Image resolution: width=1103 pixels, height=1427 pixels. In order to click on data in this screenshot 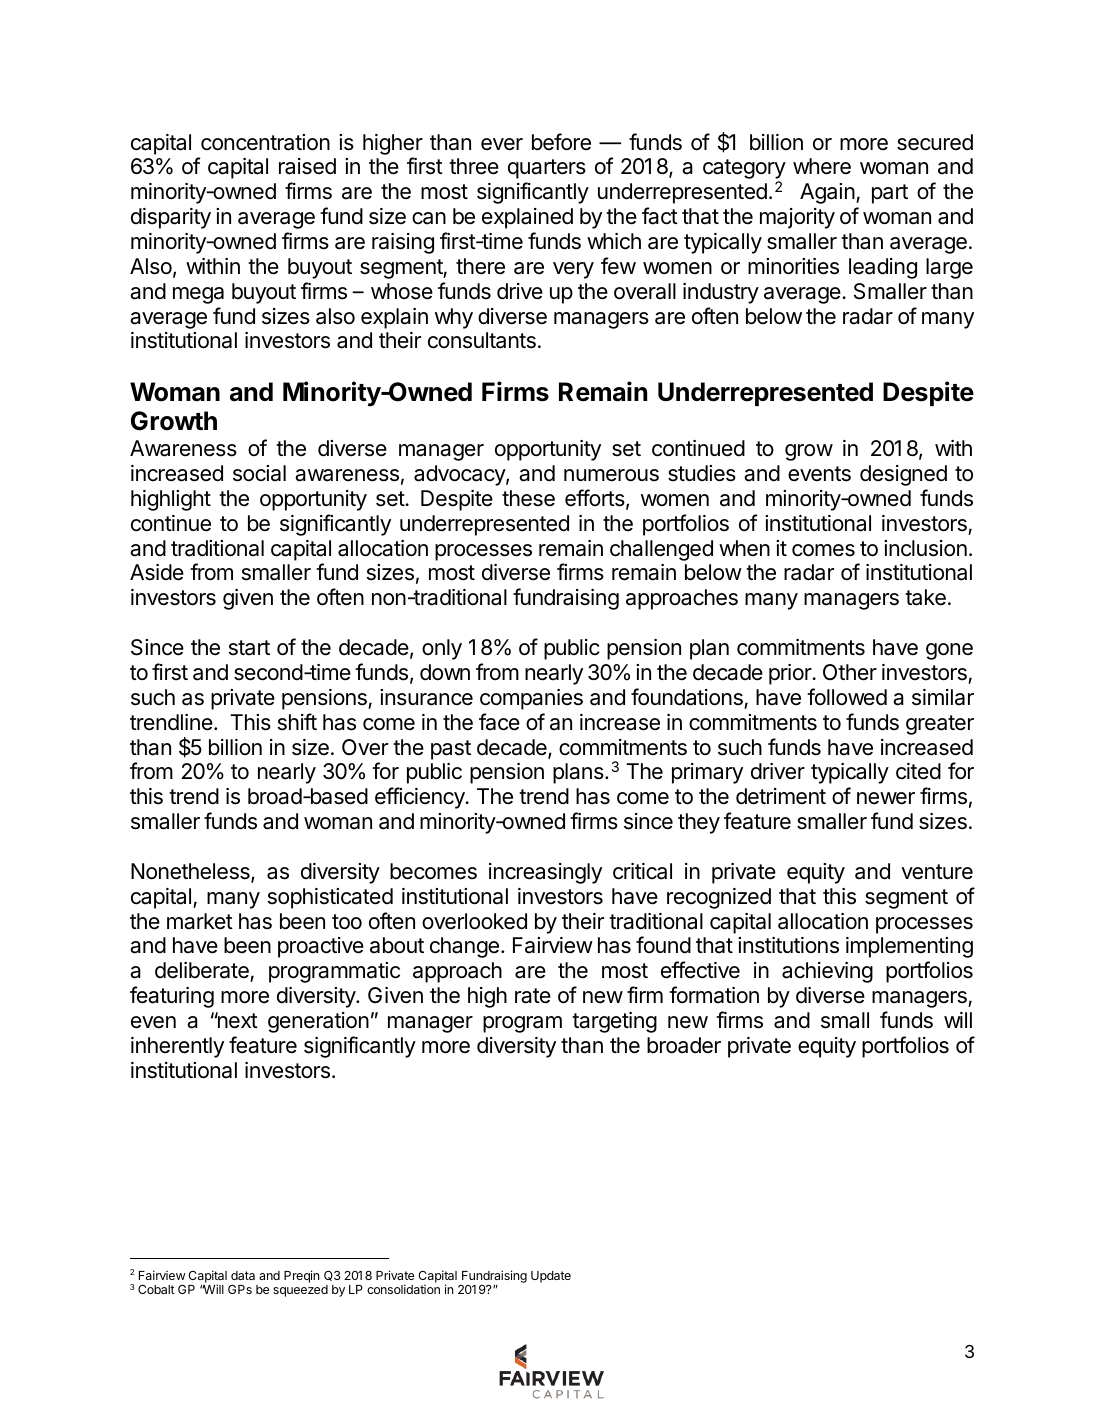, I will do `click(243, 1275)`.
